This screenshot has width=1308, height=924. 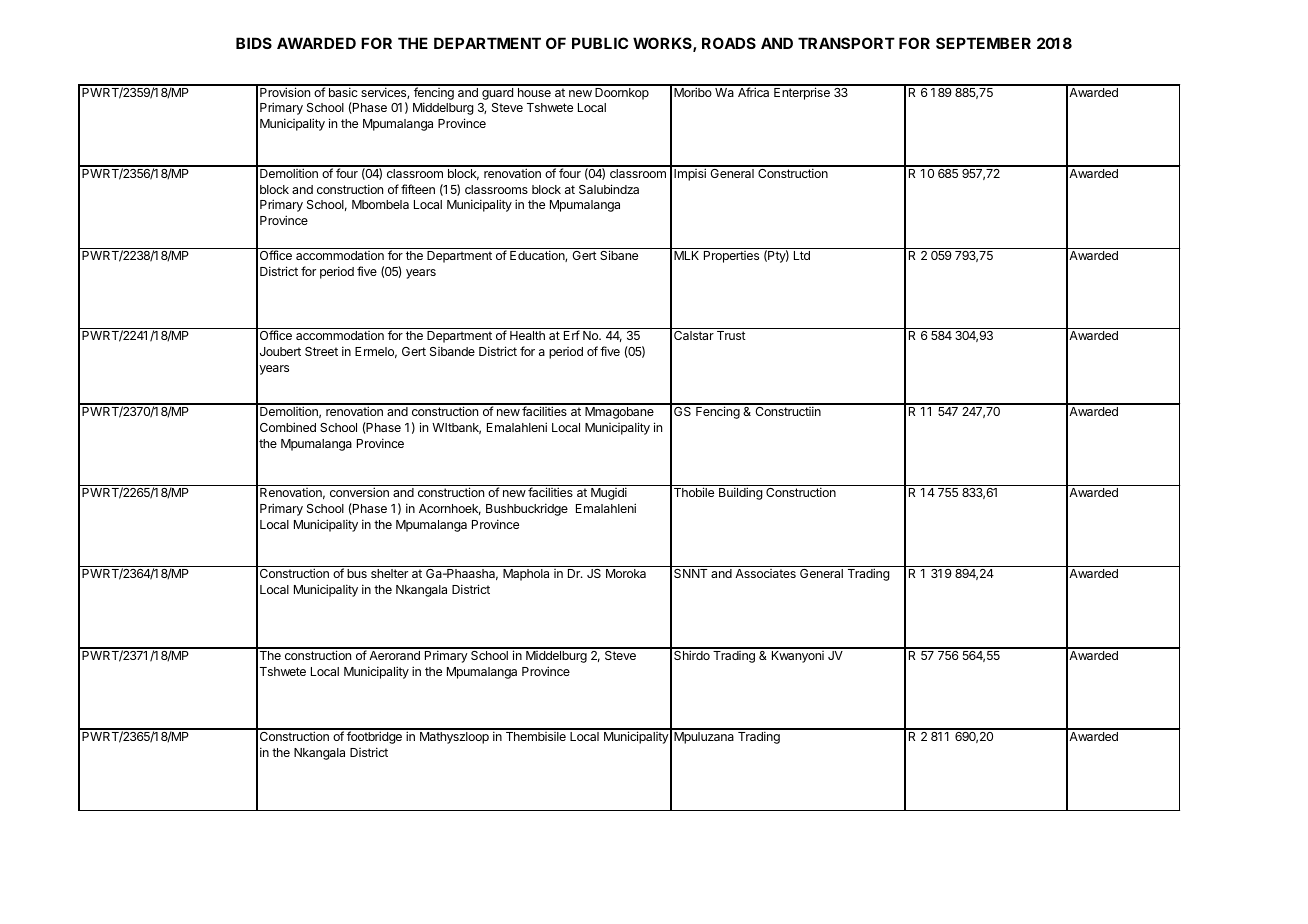 What do you see at coordinates (802, 255) in the screenshot?
I see `Ltd` at bounding box center [802, 255].
